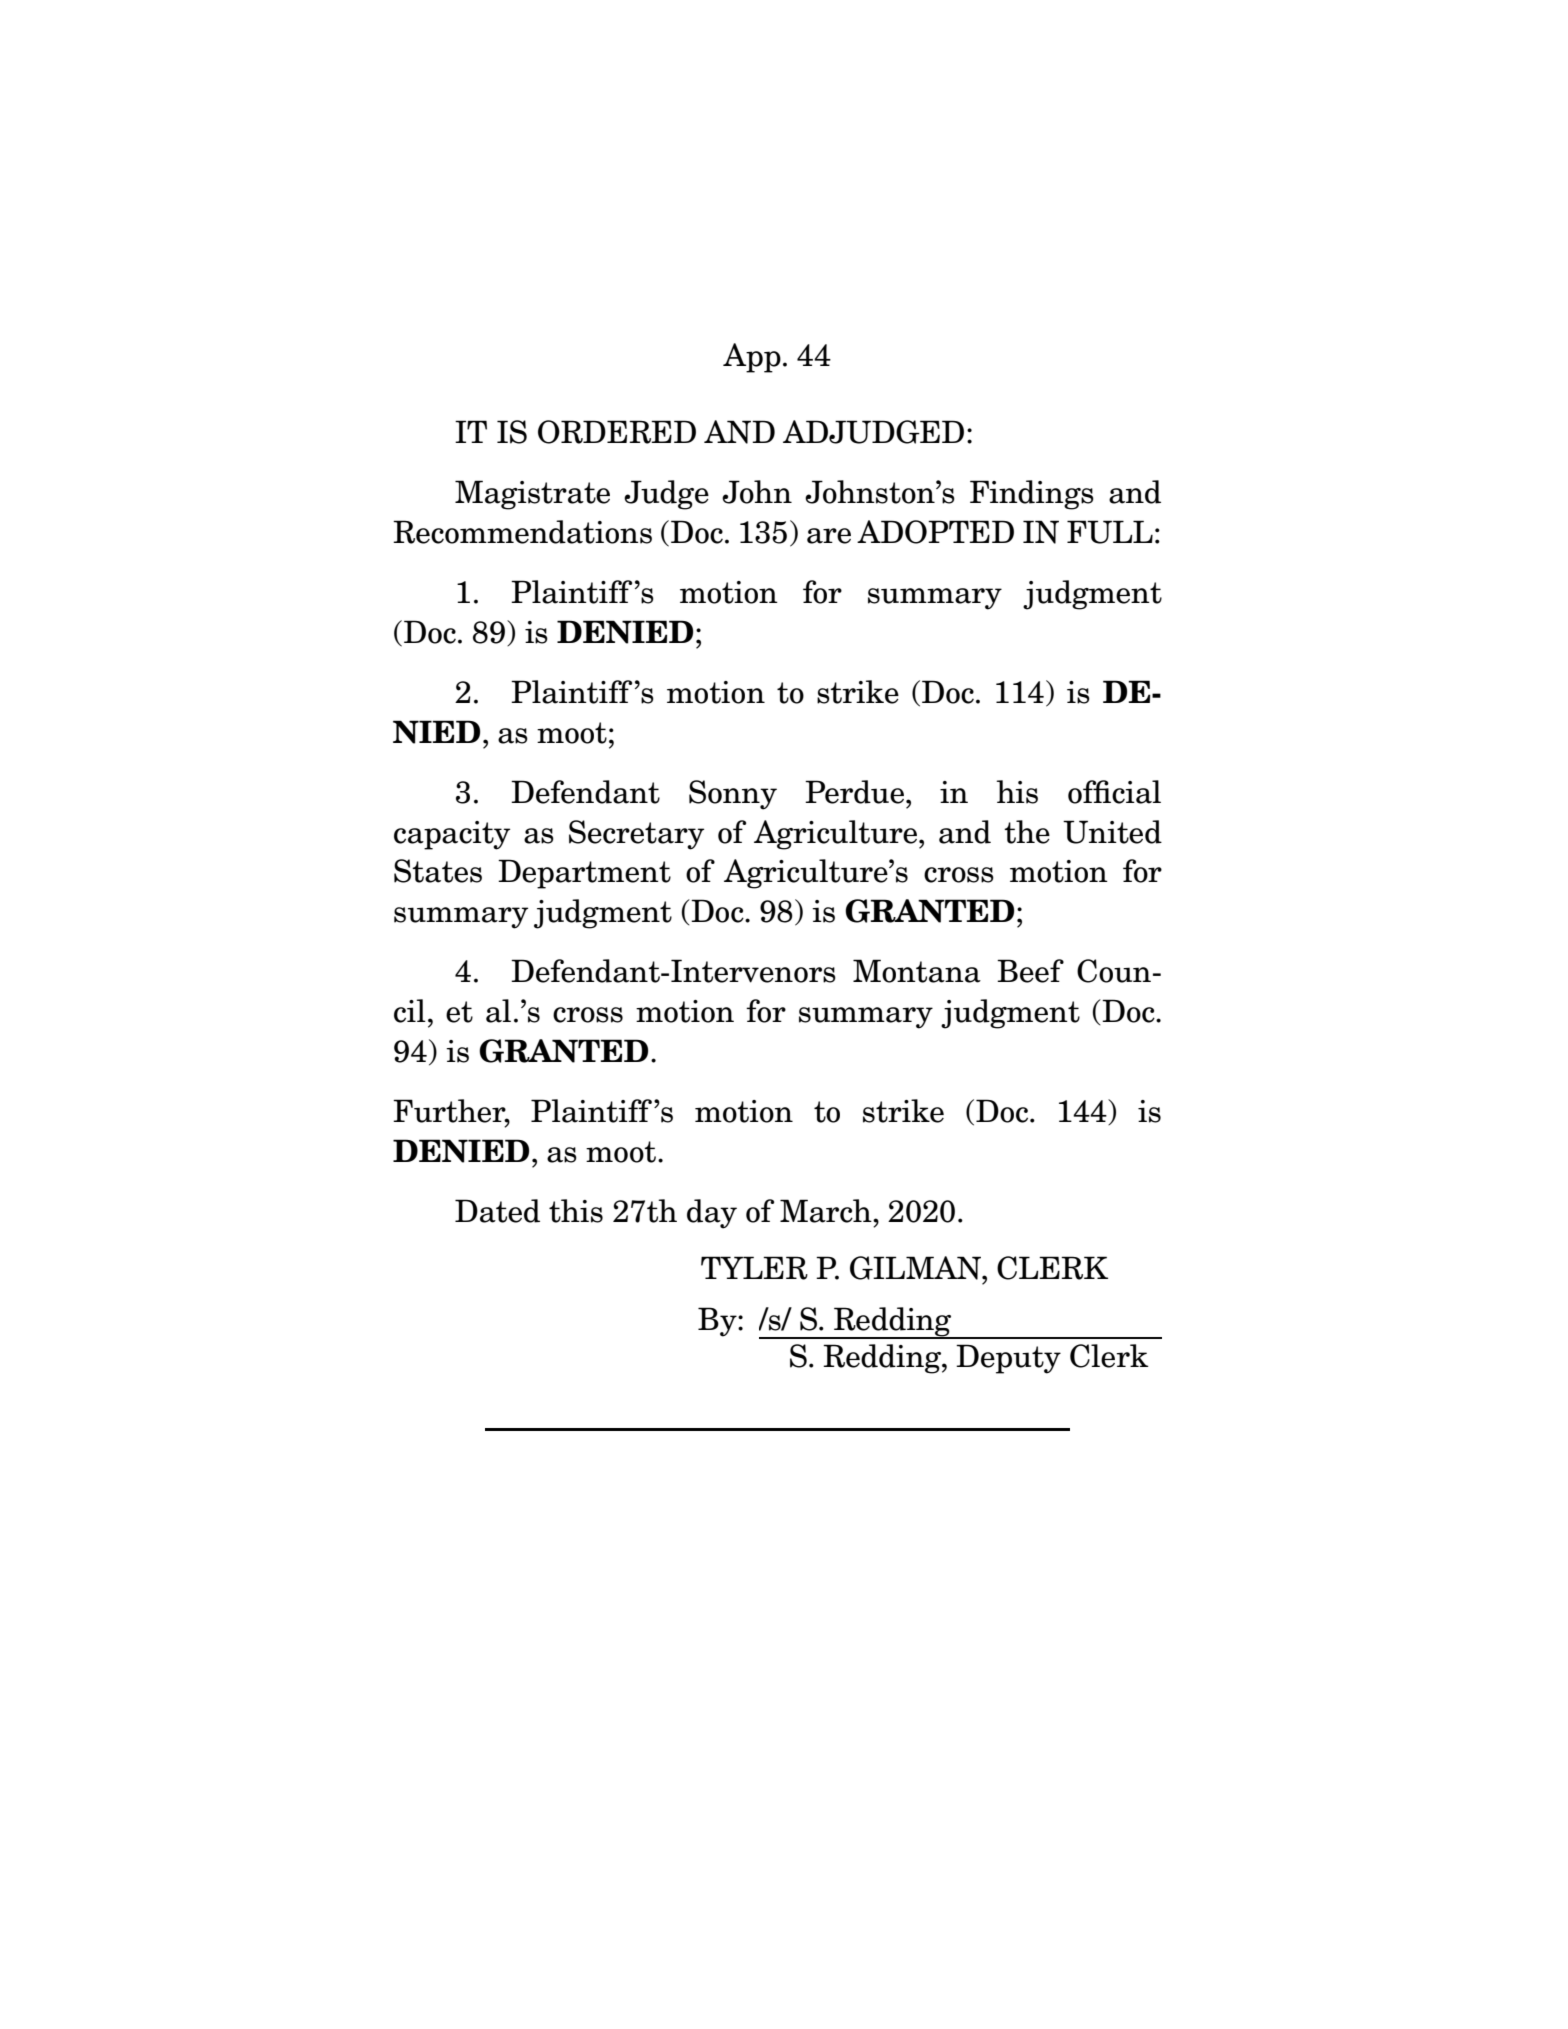  Describe the element at coordinates (829, 536) in the page. I see `are` at that location.
